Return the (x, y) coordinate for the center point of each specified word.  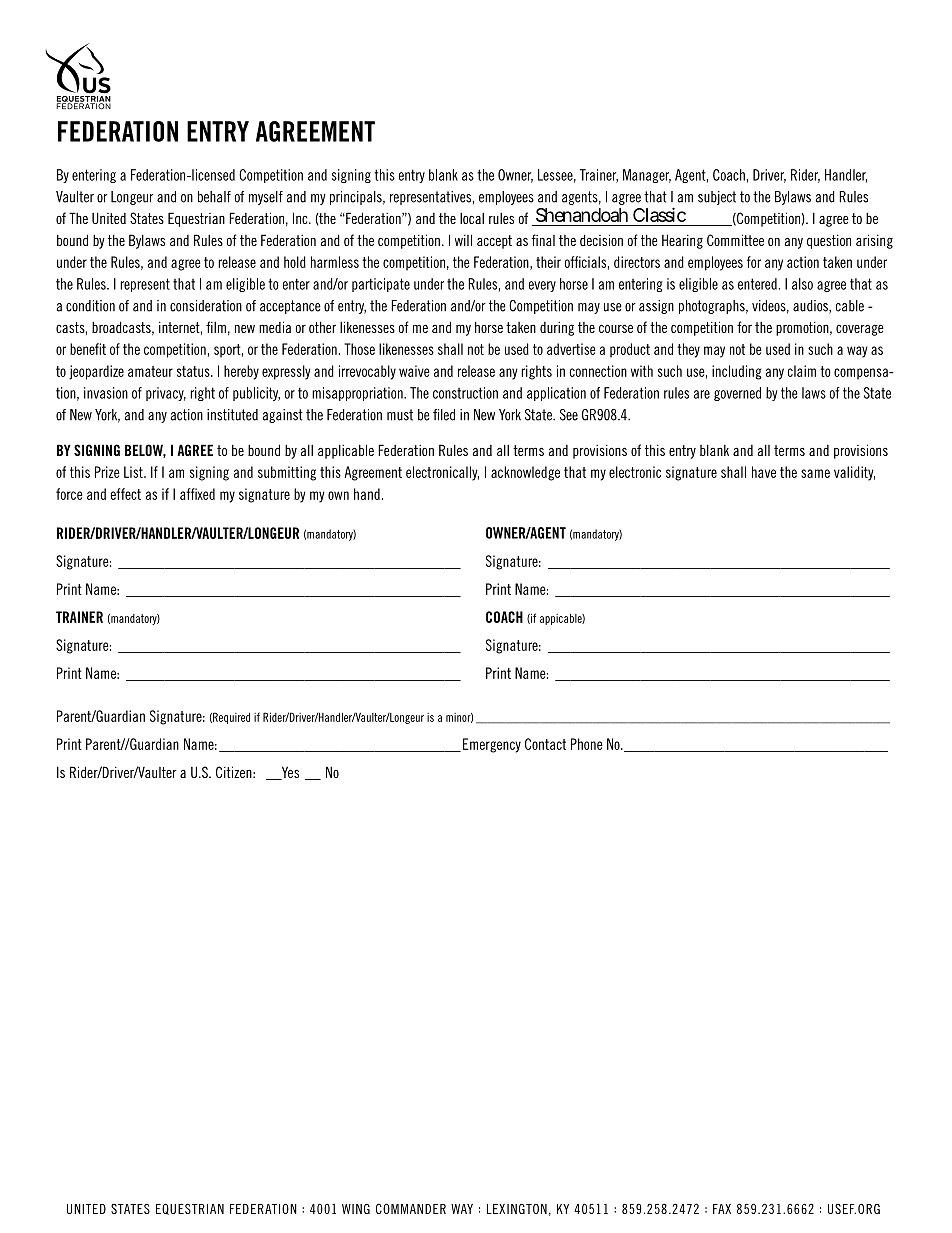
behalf (214, 197)
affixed (197, 494)
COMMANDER (411, 1208)
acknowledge (525, 473)
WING (356, 1209)
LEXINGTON (517, 1209)
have (764, 472)
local (472, 218)
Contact (545, 744)
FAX (722, 1209)
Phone (587, 744)
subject (717, 198)
